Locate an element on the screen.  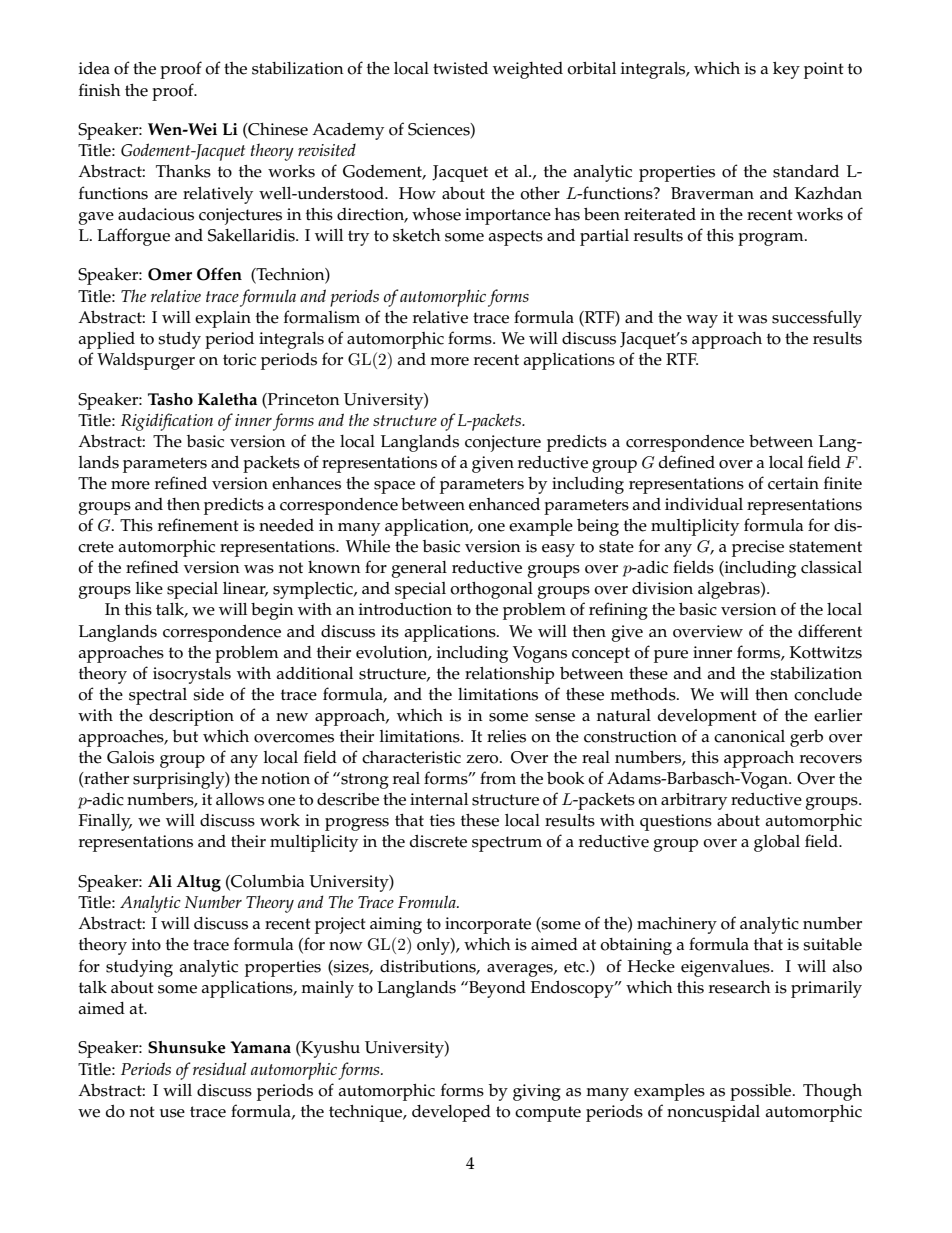
precise is located at coordinates (758, 548).
